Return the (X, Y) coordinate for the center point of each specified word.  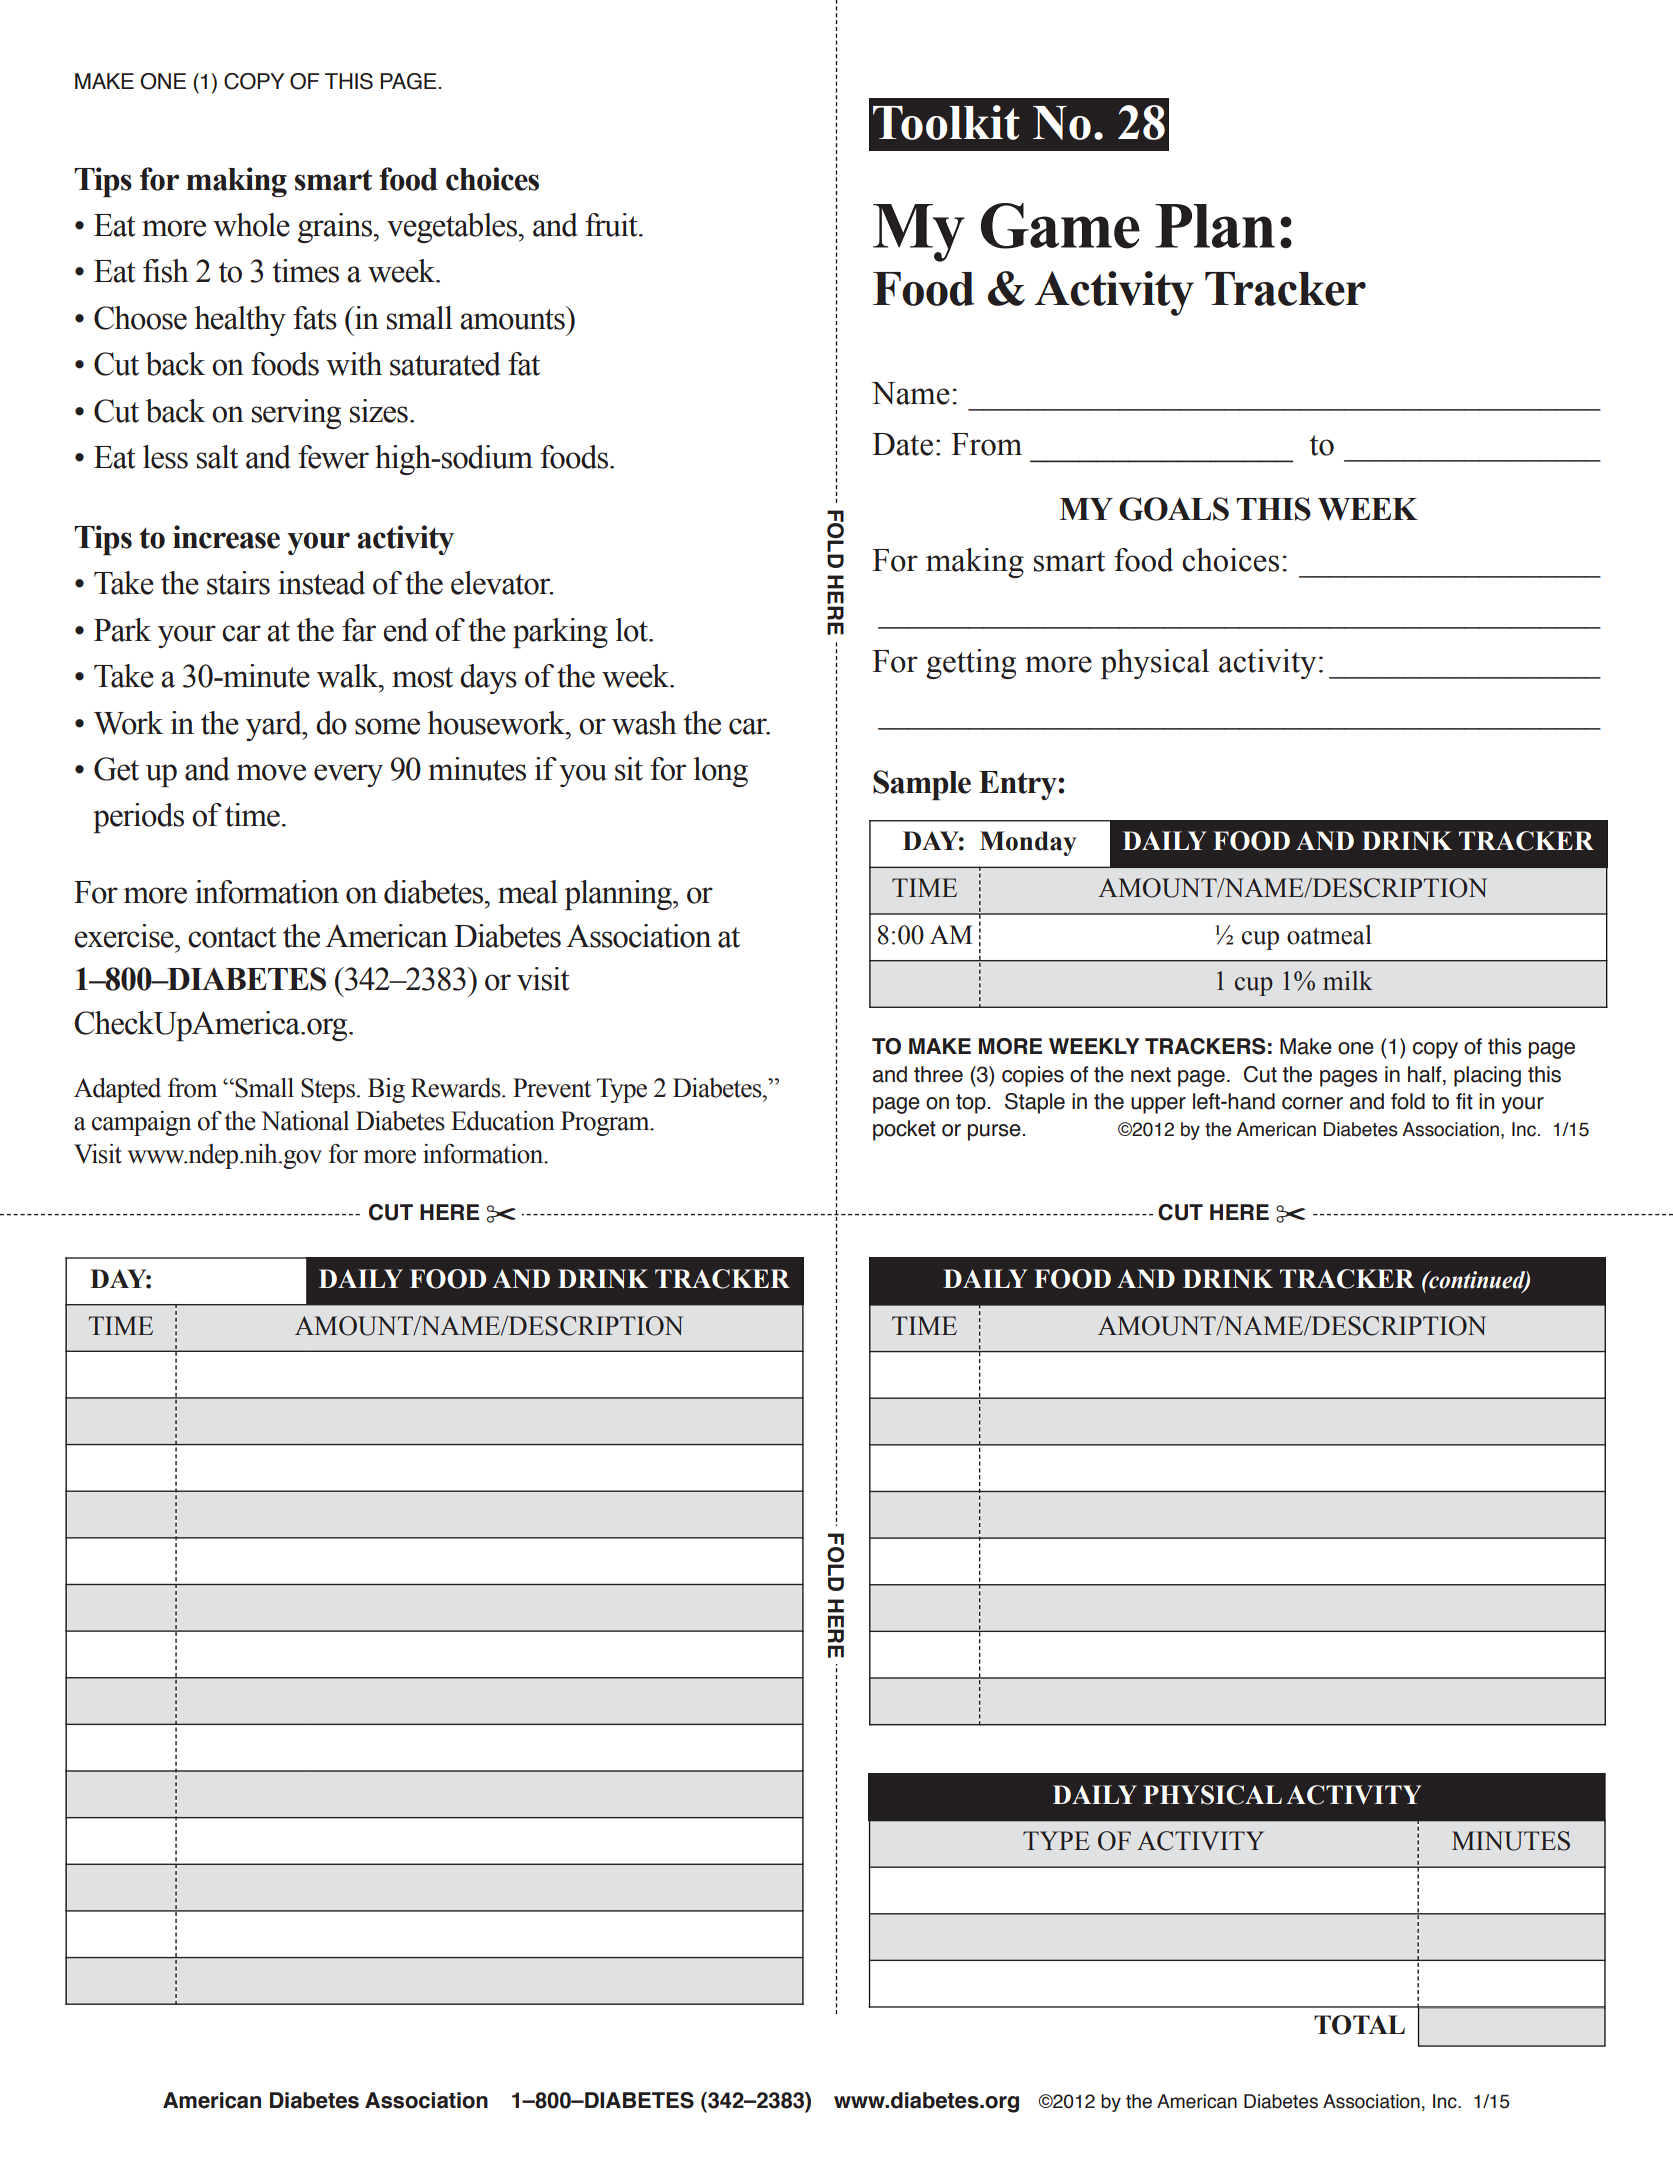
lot (633, 630)
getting (971, 664)
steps (328, 1090)
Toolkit (946, 122)
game (1060, 226)
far (359, 630)
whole (251, 225)
